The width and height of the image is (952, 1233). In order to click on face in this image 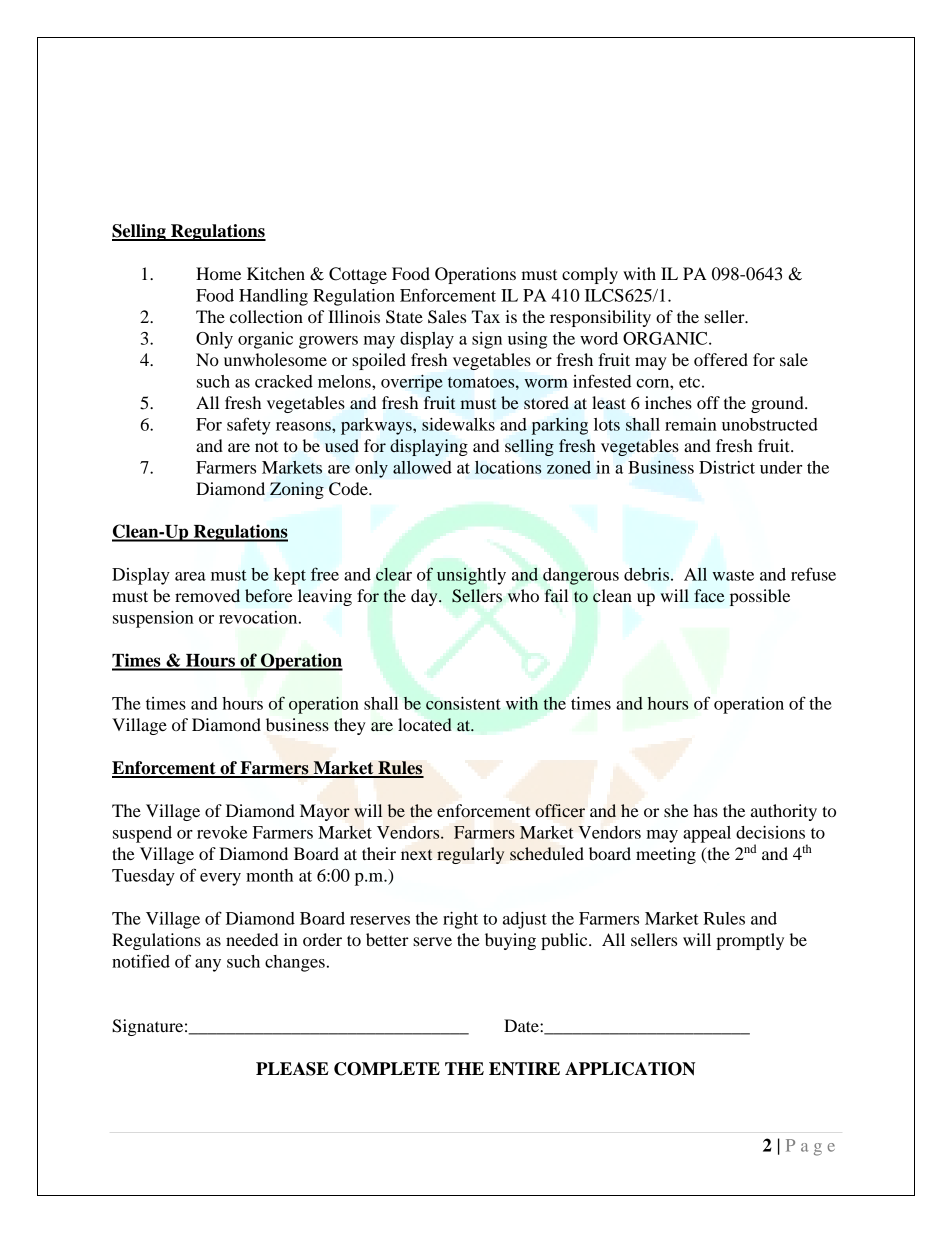, I will do `click(709, 595)`.
